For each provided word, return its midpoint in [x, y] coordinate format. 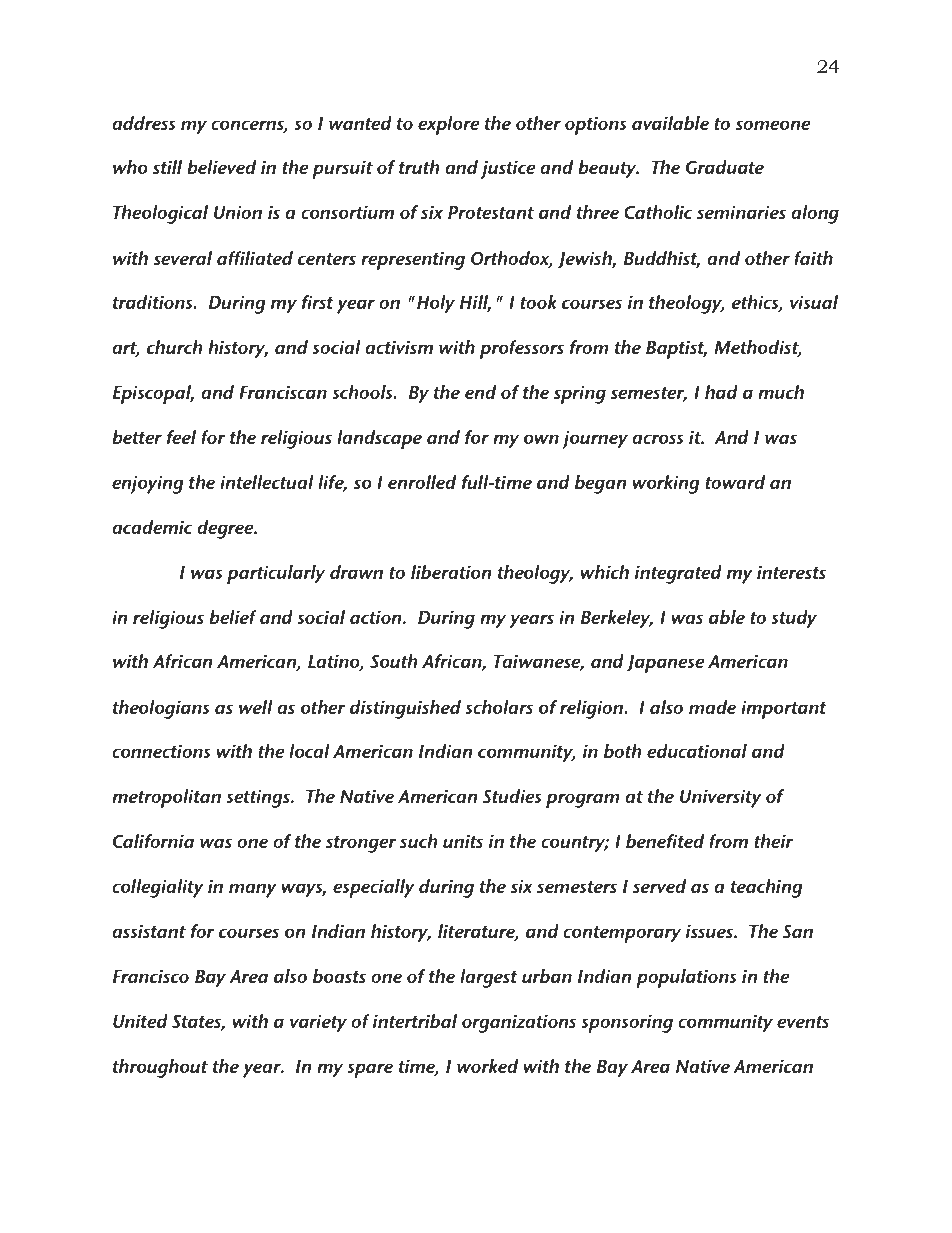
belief [233, 617]
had [721, 392]
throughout [160, 1068]
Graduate [725, 167]
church [175, 347]
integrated [678, 574]
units [463, 841]
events [803, 1022]
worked [487, 1066]
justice [508, 169]
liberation [451, 572]
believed [221, 167]
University [721, 798]
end [480, 392]
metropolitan [166, 798]
